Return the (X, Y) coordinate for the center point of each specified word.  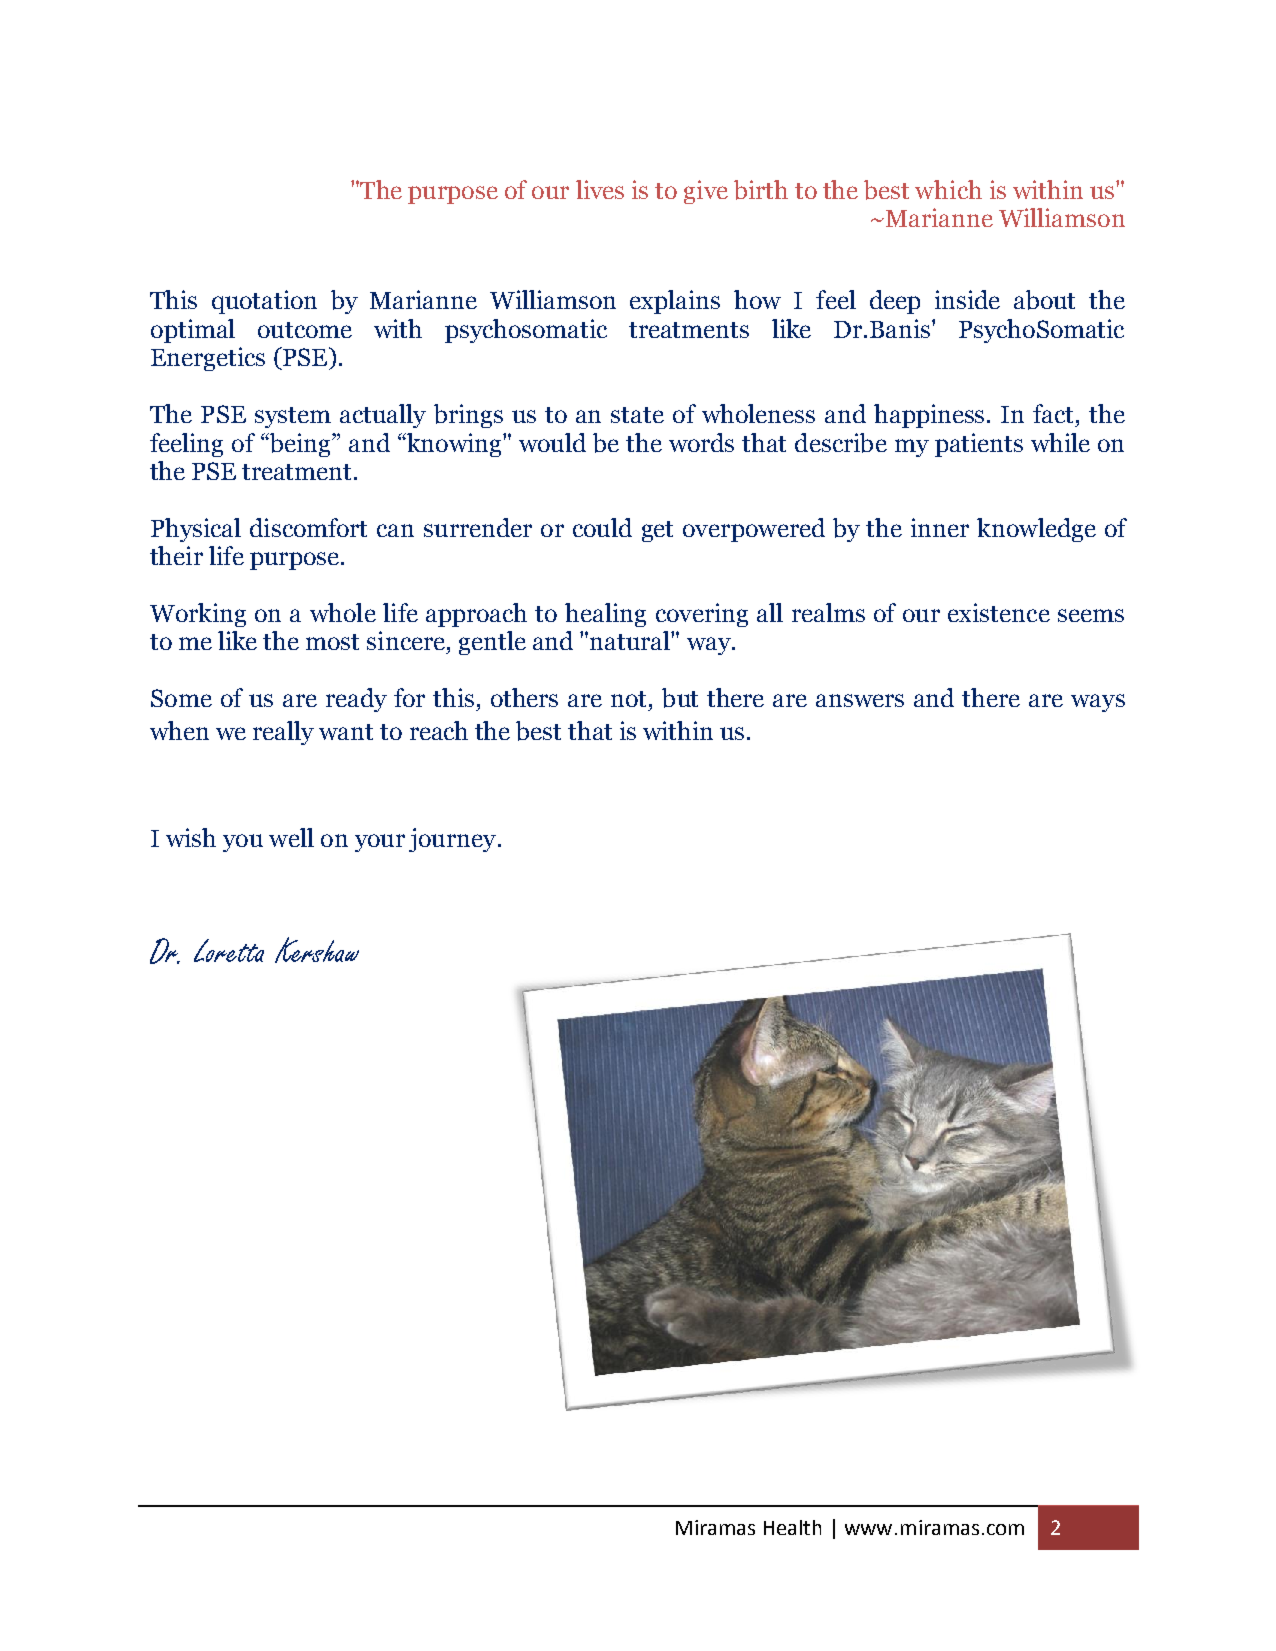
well (291, 837)
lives (600, 189)
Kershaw (317, 950)
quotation (264, 302)
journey (452, 840)
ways (1098, 703)
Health (792, 1527)
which (948, 189)
